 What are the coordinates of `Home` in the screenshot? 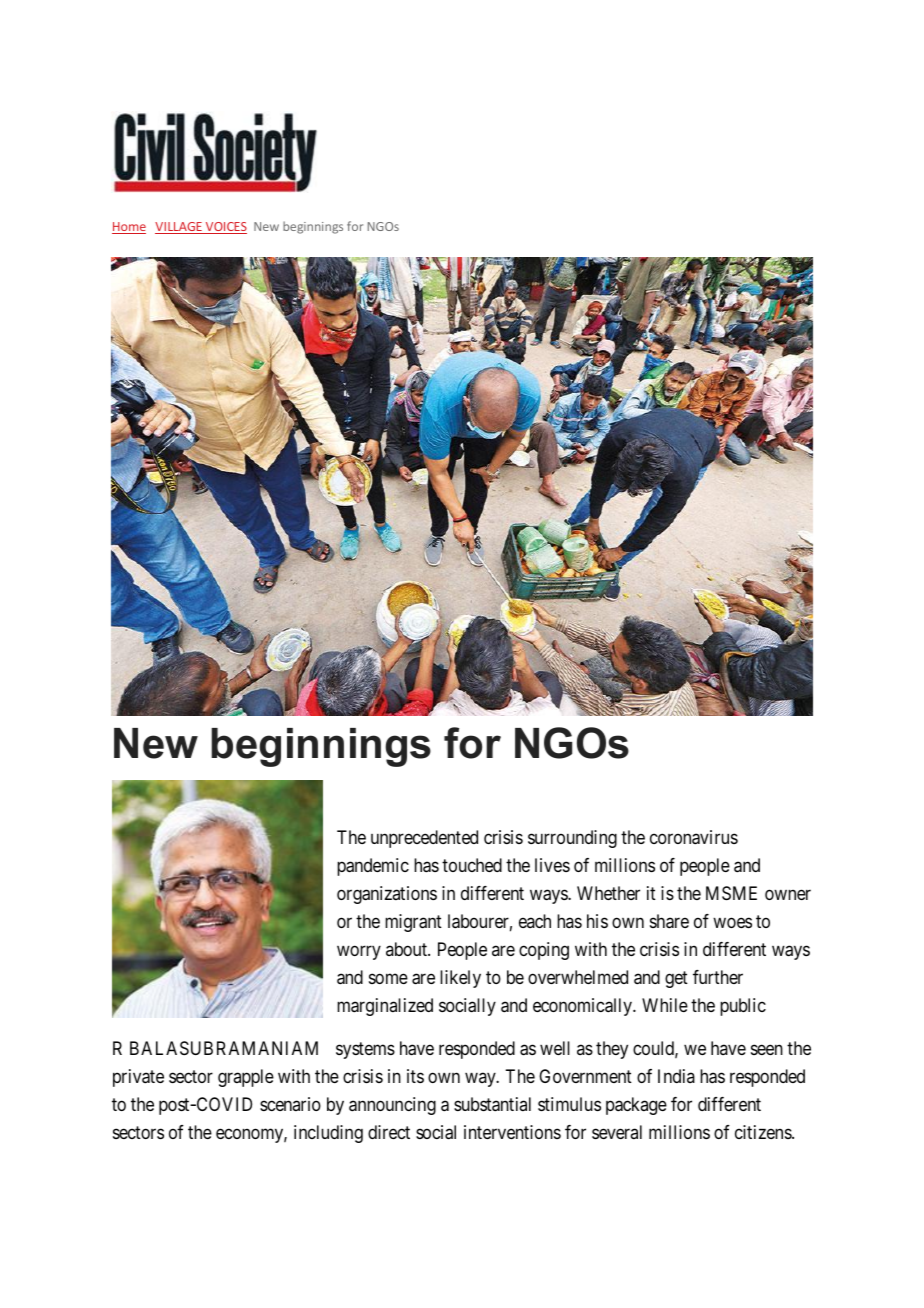 It's located at (129, 228).
